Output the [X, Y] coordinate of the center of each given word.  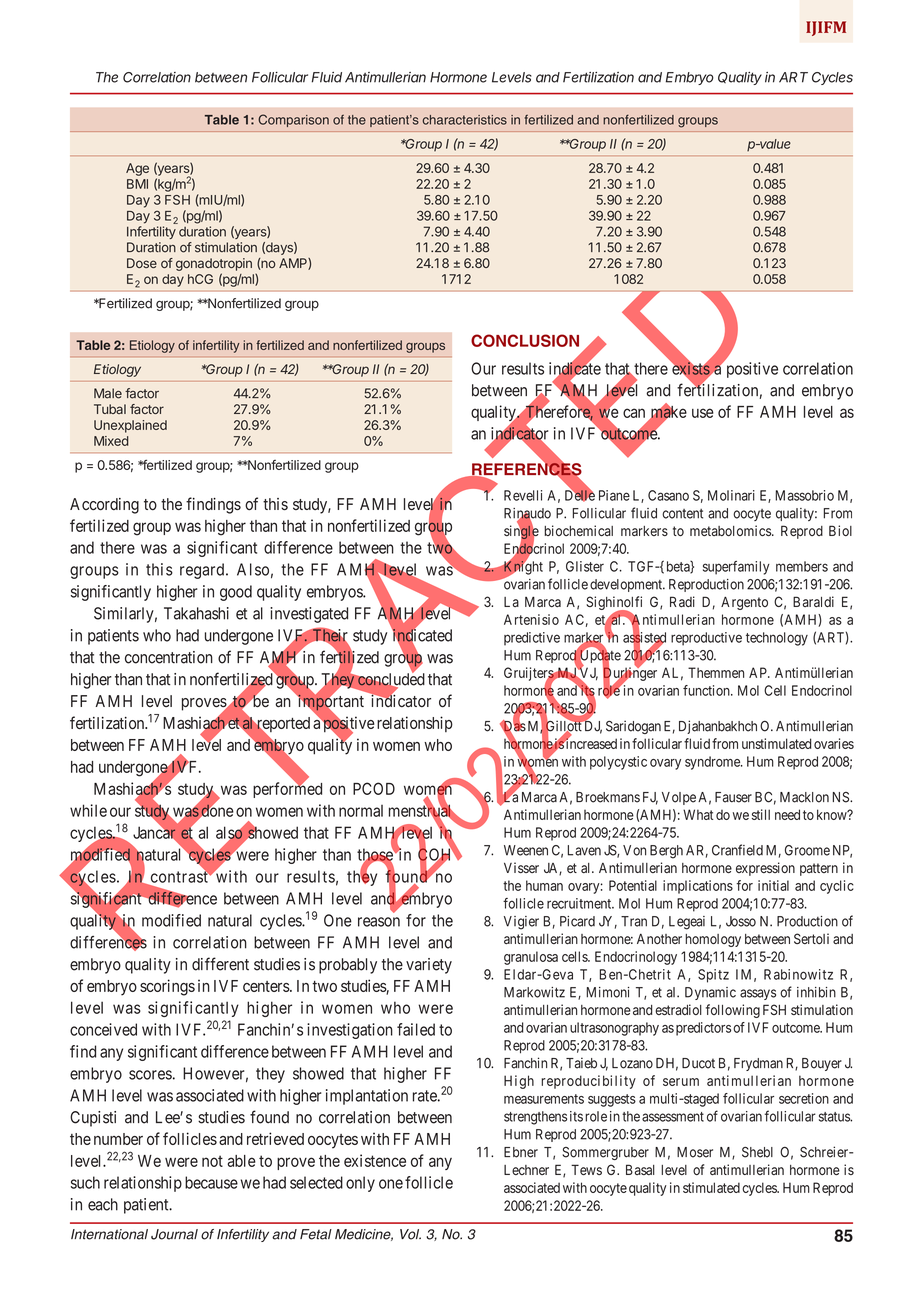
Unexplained [130, 426]
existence [375, 1160]
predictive [532, 639]
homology [713, 940]
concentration [169, 657]
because [211, 1182]
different [220, 964]
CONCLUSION [525, 340]
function [707, 690]
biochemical [578, 530]
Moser [695, 1152]
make [668, 412]
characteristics [465, 120]
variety [429, 966]
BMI [137, 184]
